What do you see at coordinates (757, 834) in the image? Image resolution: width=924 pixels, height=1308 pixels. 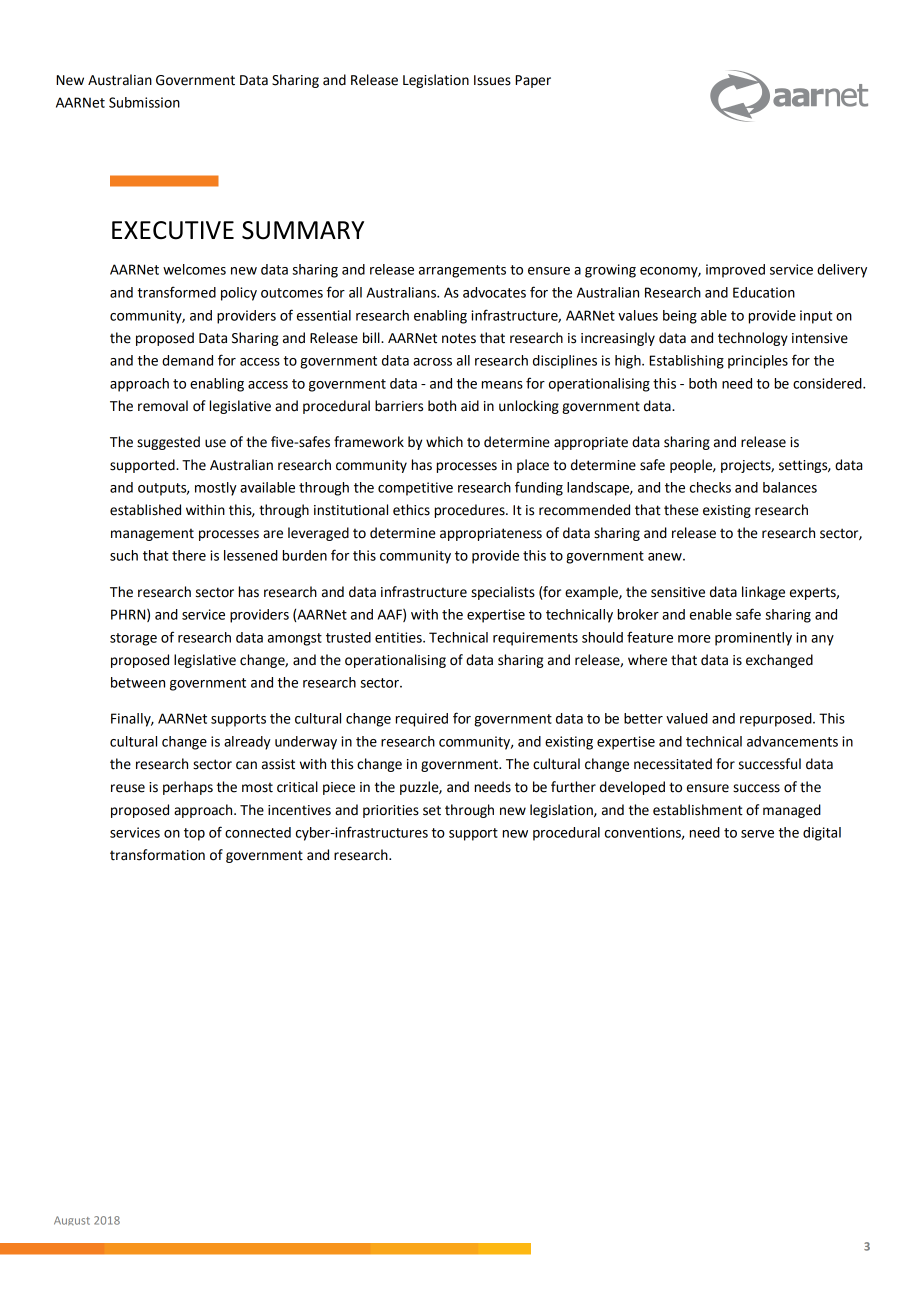 I see `serve` at bounding box center [757, 834].
